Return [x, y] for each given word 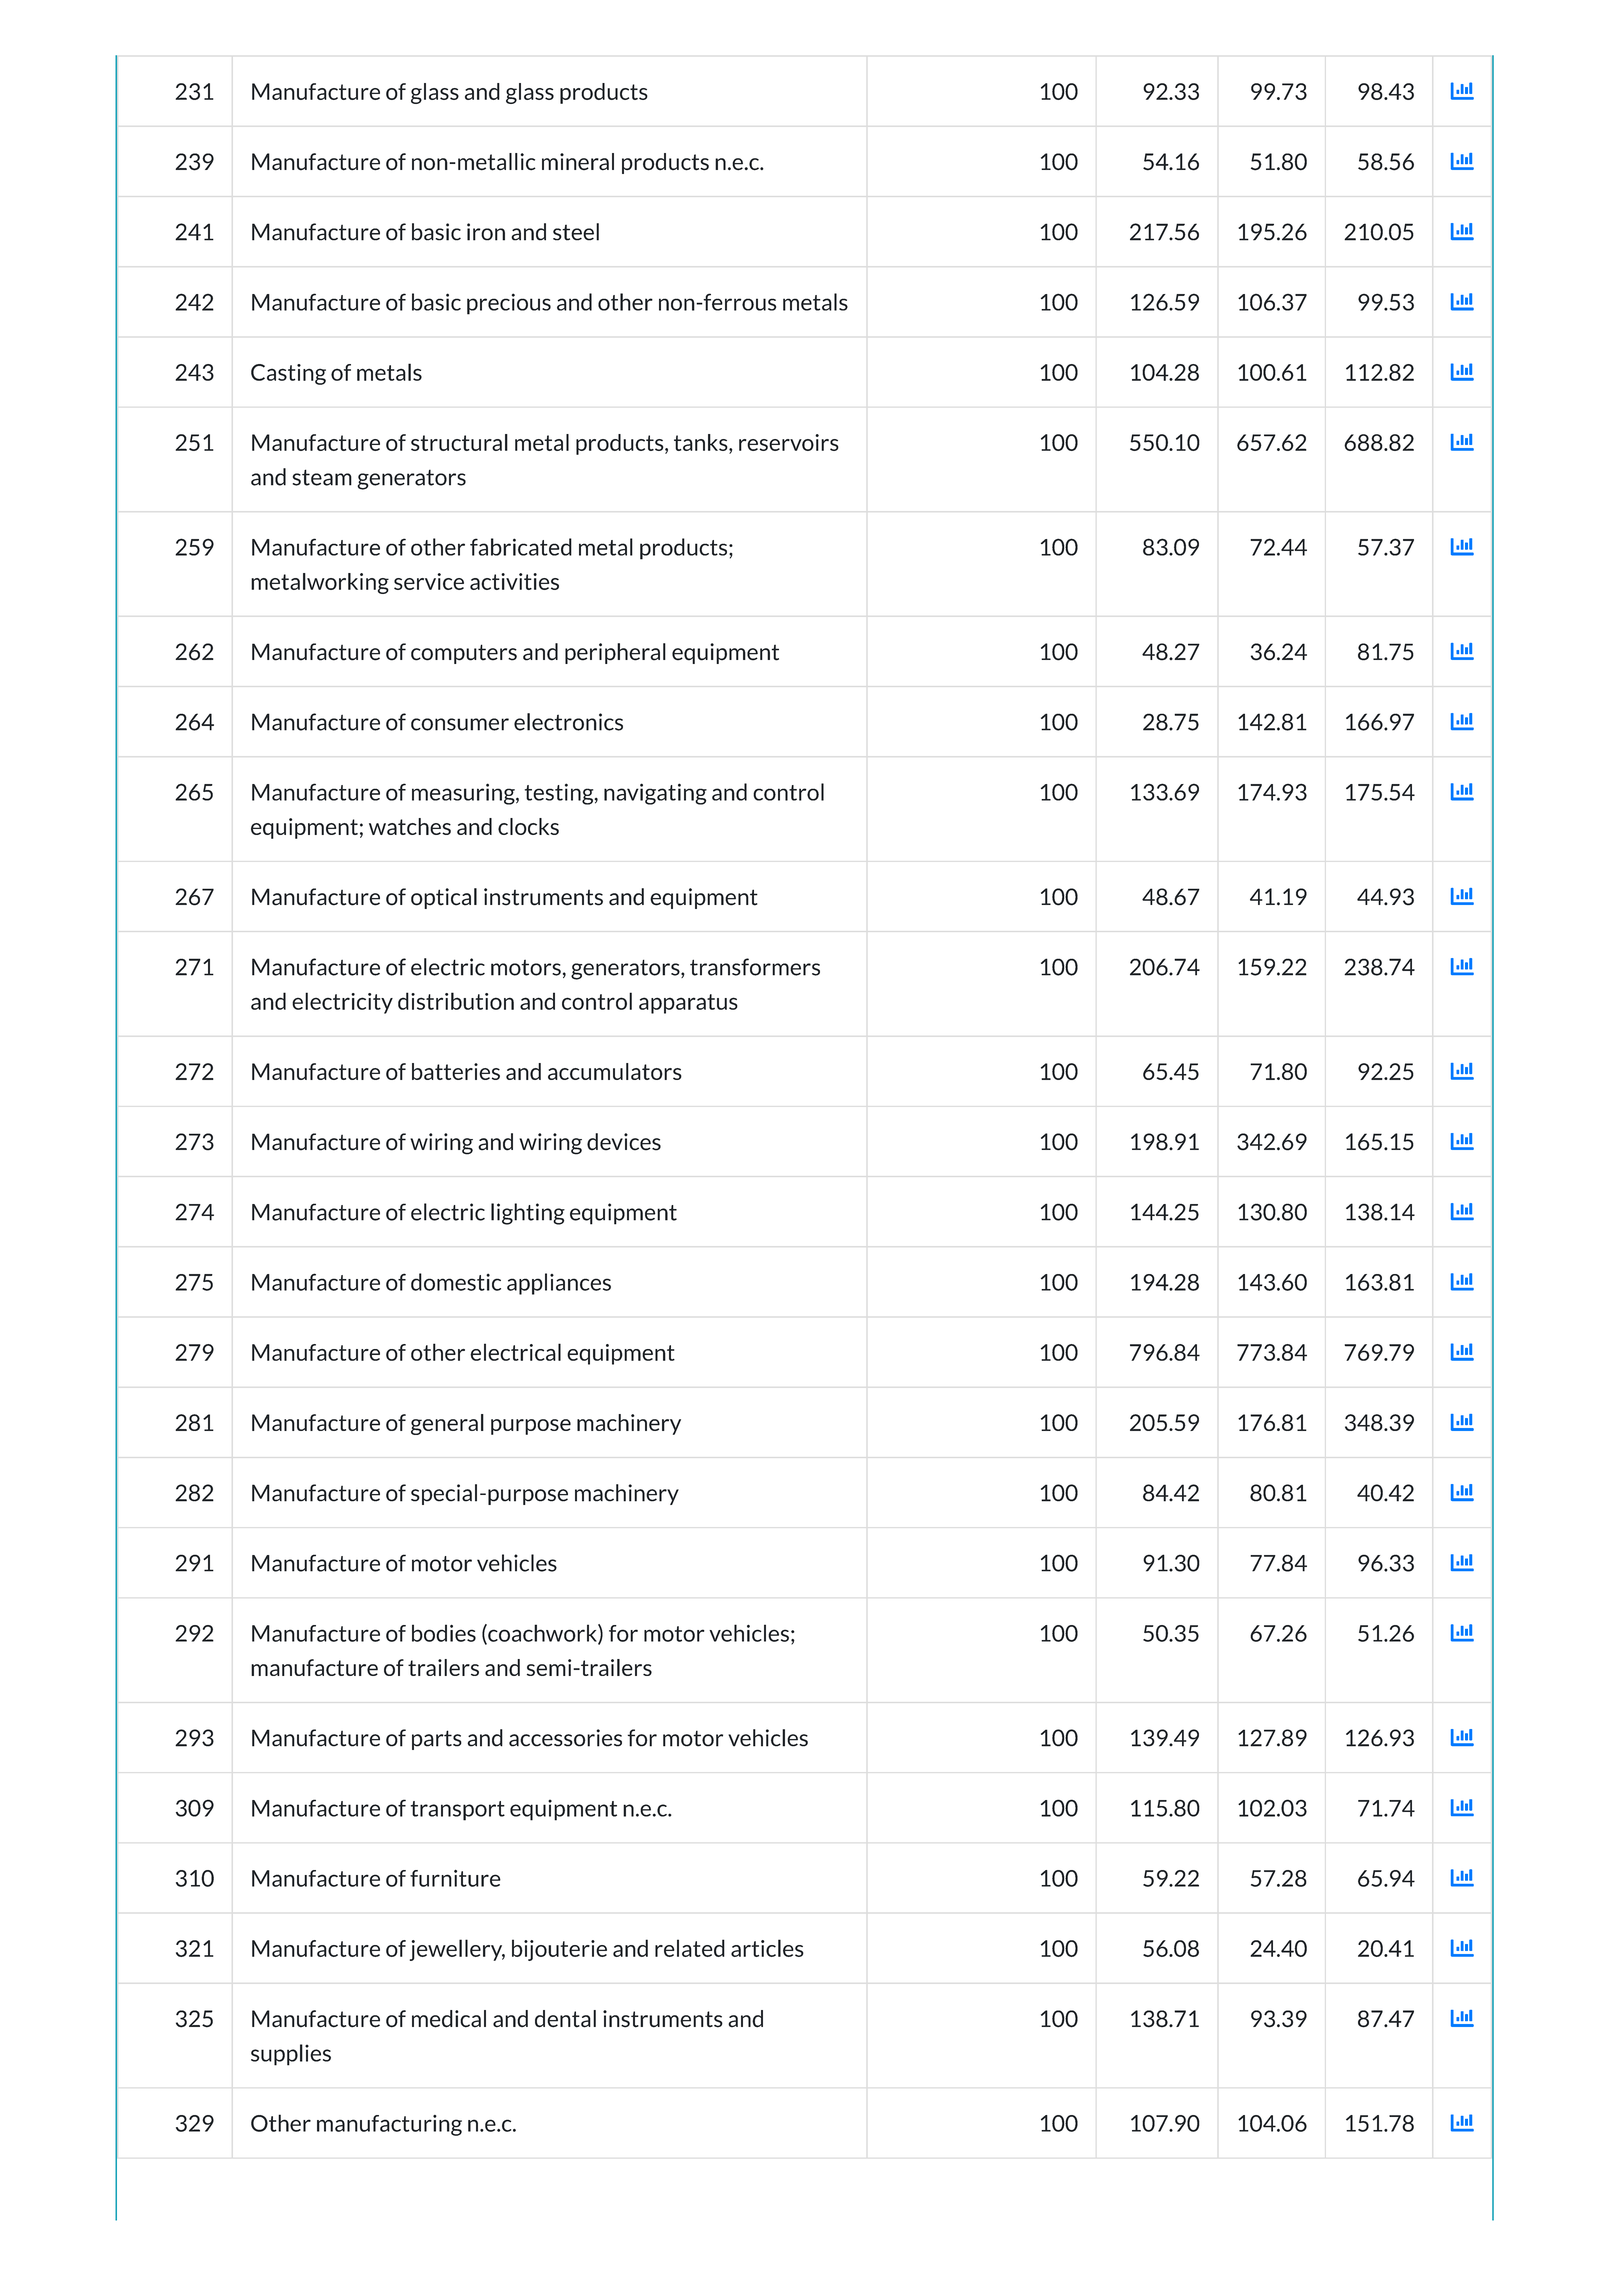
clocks [528, 826]
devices [624, 1142]
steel [576, 232]
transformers [755, 967]
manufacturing [389, 2125]
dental [565, 2019]
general [447, 1424]
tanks [702, 442]
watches [410, 826]
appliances [559, 1284]
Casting [288, 374]
